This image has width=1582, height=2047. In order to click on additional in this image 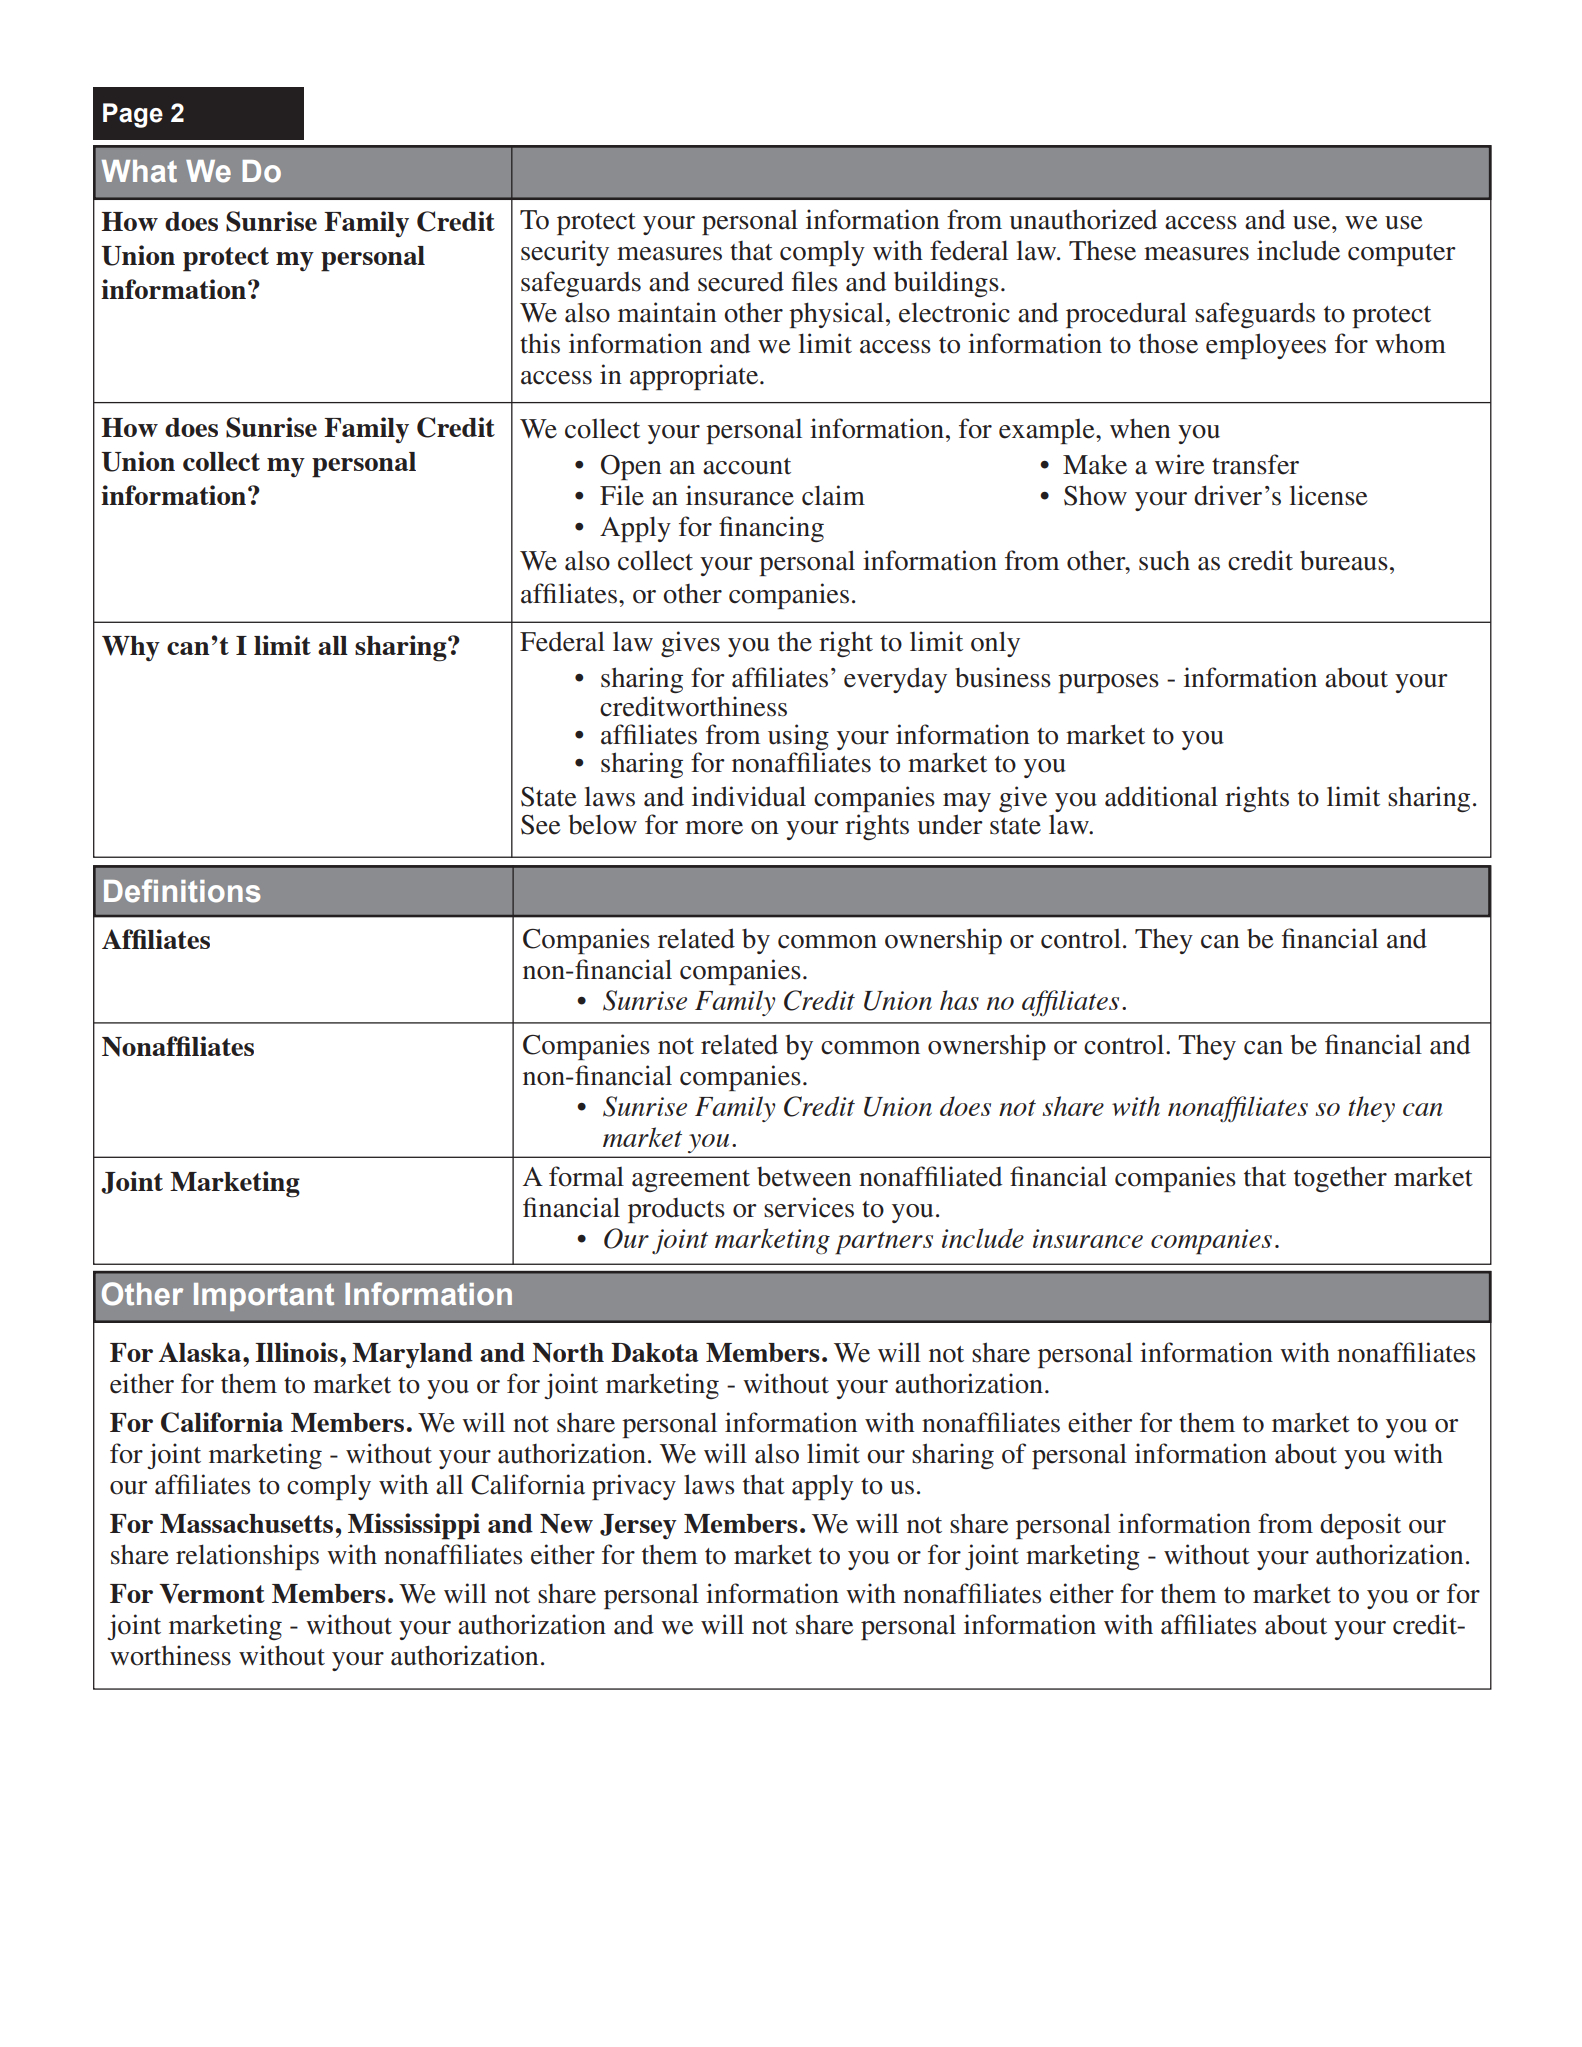, I will do `click(1161, 796)`.
